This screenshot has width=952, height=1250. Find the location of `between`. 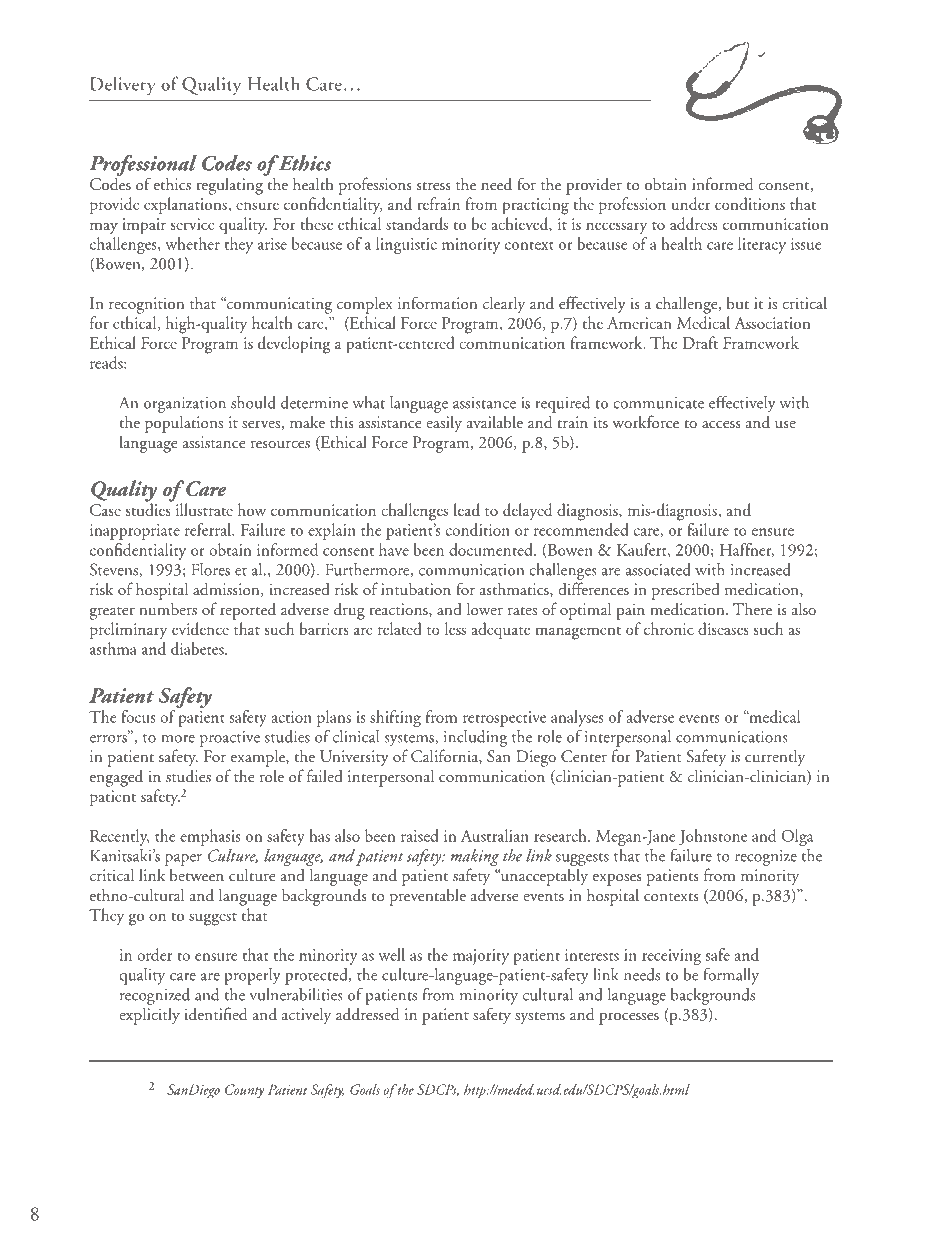

between is located at coordinates (197, 874).
